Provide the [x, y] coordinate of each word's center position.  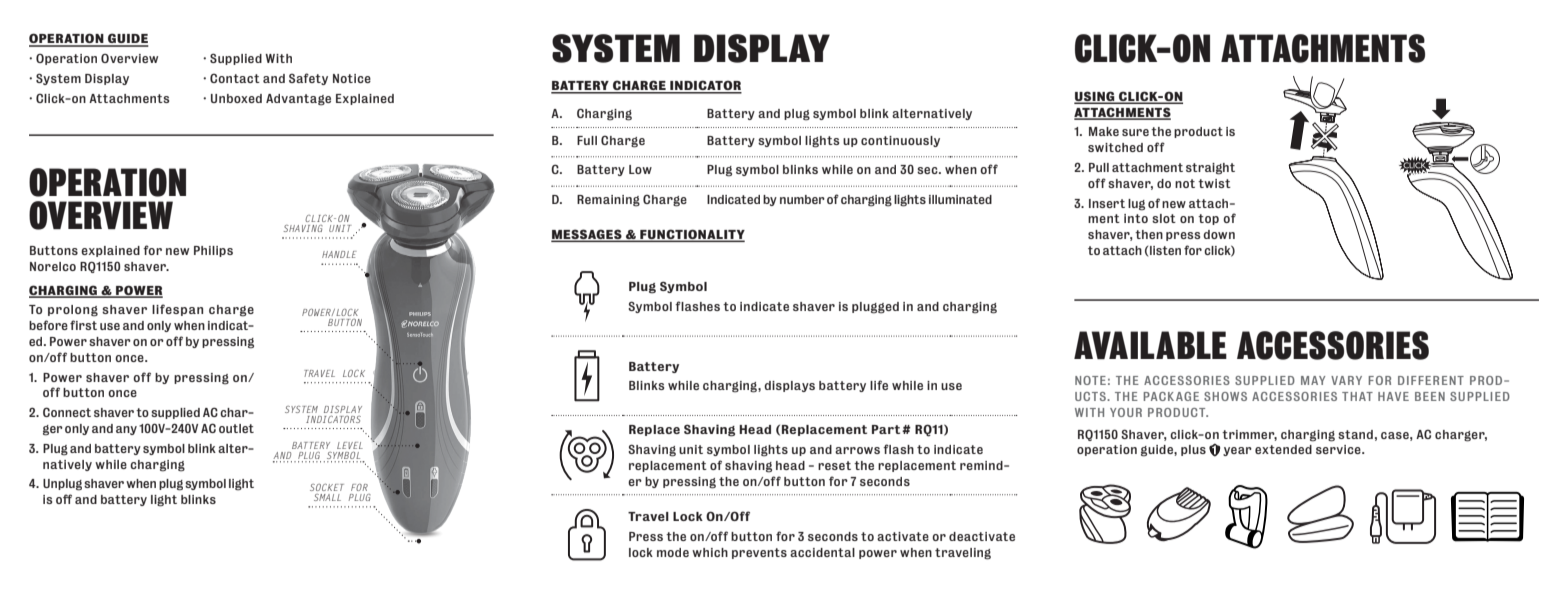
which [710, 552]
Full [587, 140]
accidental [822, 552]
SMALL [327, 497]
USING [1095, 97]
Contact [235, 78]
